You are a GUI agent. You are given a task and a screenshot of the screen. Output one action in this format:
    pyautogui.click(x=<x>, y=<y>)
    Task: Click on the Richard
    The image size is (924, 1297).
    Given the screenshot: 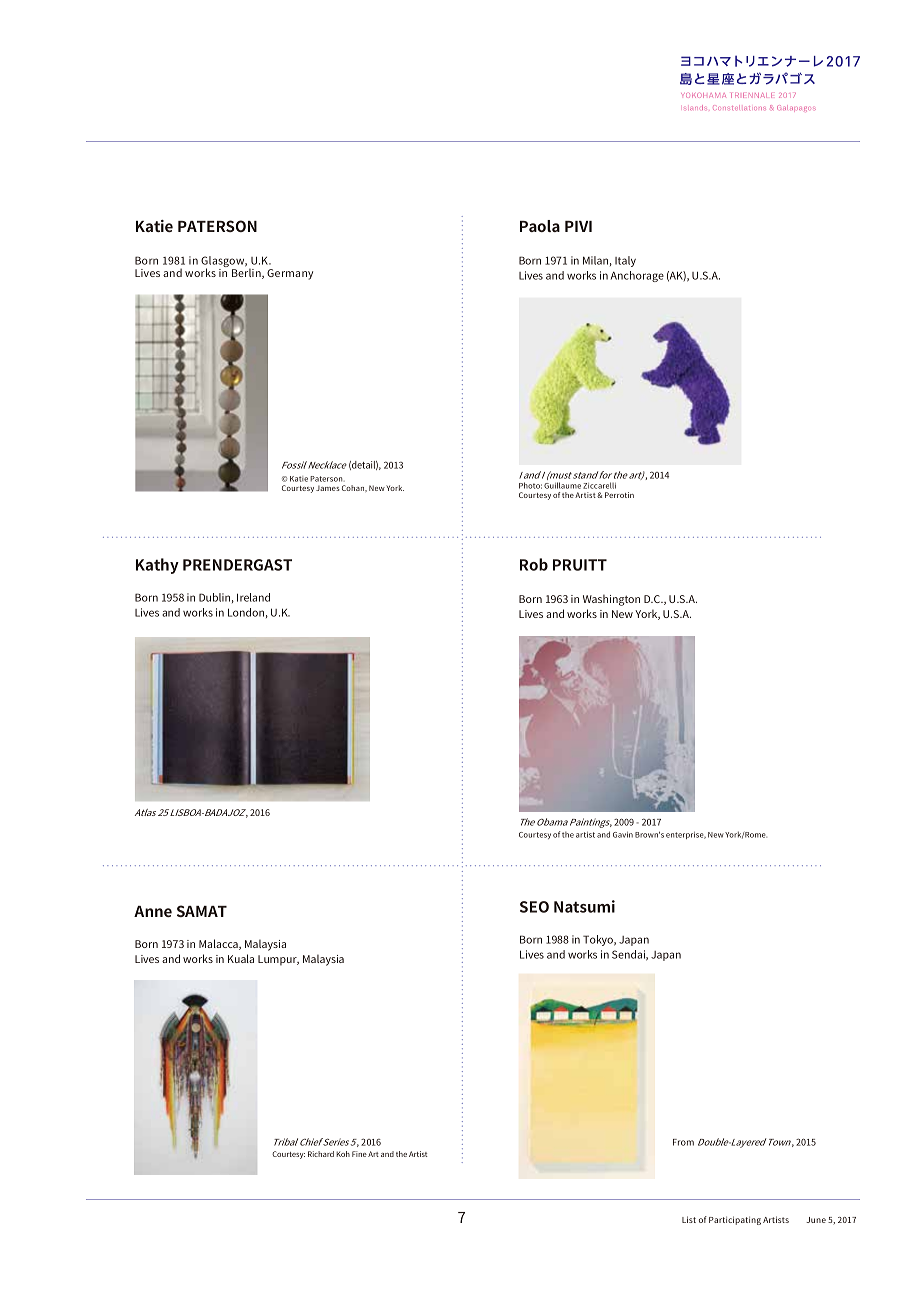 What is the action you would take?
    pyautogui.click(x=321, y=1154)
